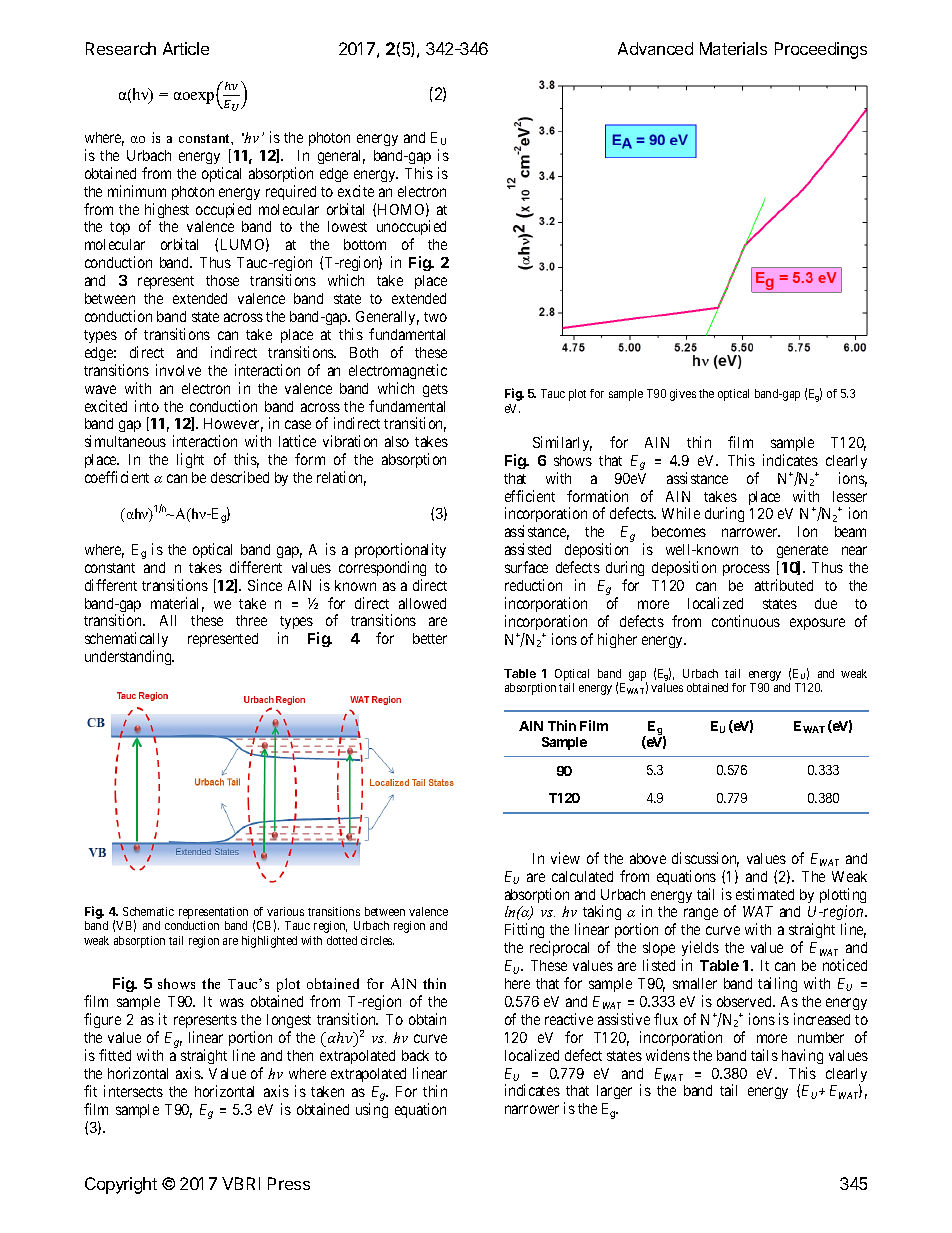 The width and height of the document is (952, 1233). What do you see at coordinates (655, 48) in the document?
I see `Advanced` at bounding box center [655, 48].
